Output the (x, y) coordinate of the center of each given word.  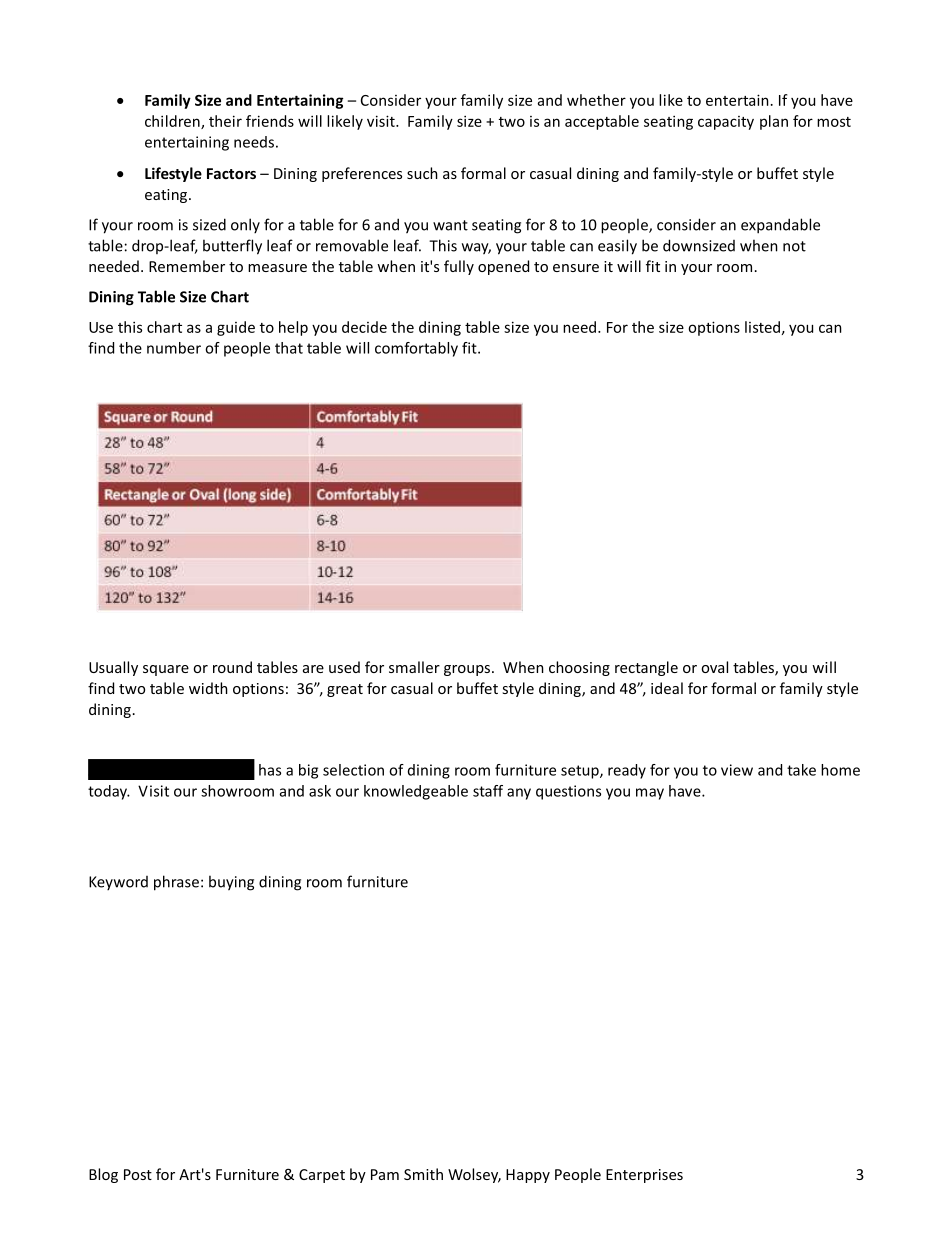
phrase (176, 883)
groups (468, 670)
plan (774, 122)
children (173, 122)
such (422, 173)
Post (138, 1174)
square (166, 670)
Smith (423, 1174)
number (174, 348)
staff (488, 791)
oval (714, 667)
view (737, 770)
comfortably (416, 349)
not (794, 246)
